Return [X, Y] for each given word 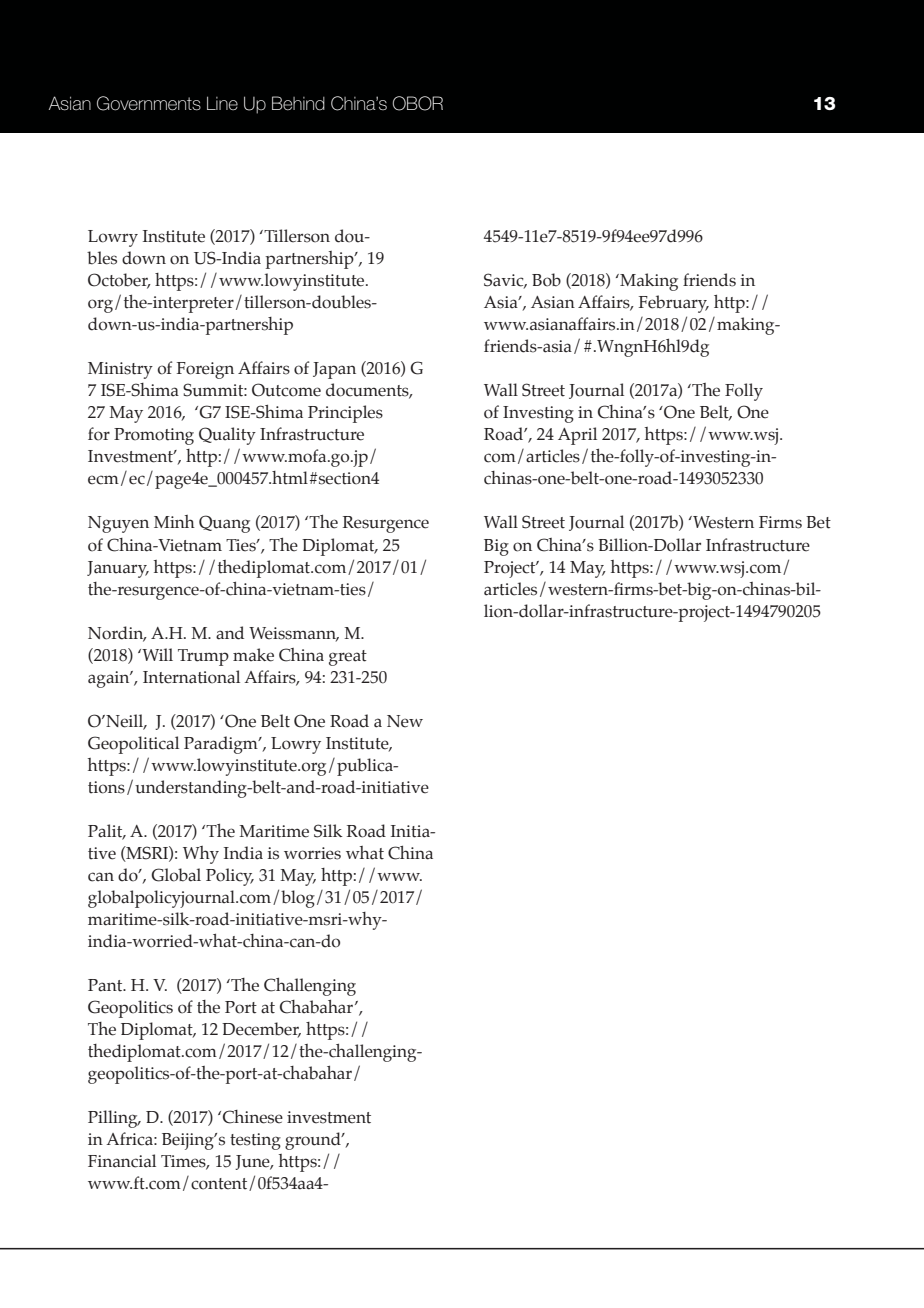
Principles [345, 414]
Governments [149, 103]
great [348, 658]
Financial [122, 1161]
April [577, 436]
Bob [546, 280]
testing [255, 1141]
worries [312, 853]
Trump [203, 657]
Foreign [205, 370]
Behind [298, 103]
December [261, 1030]
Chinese [253, 1117]
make [253, 655]
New [405, 721]
